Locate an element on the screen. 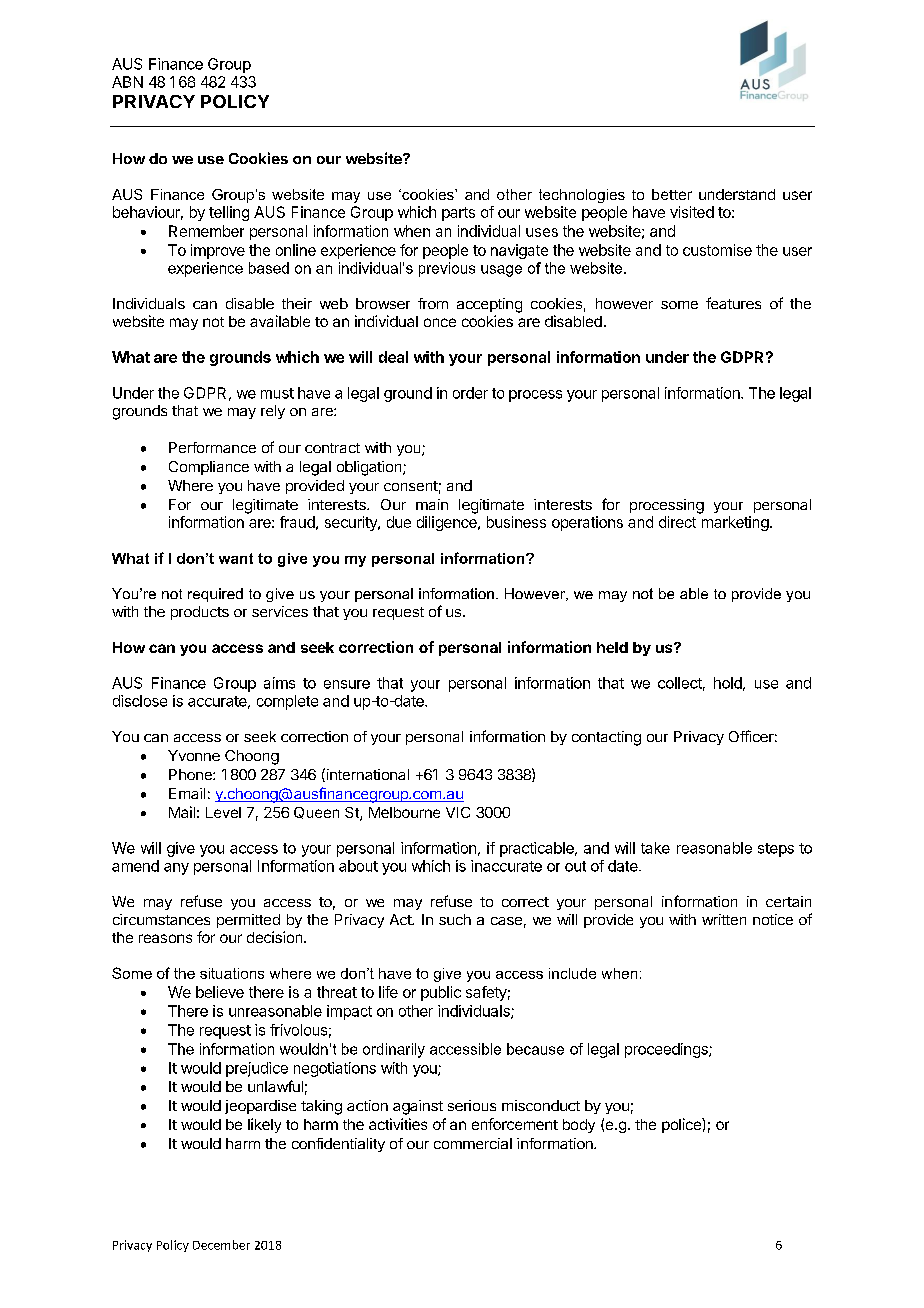 This screenshot has width=924, height=1308. December is located at coordinates (221, 1245).
